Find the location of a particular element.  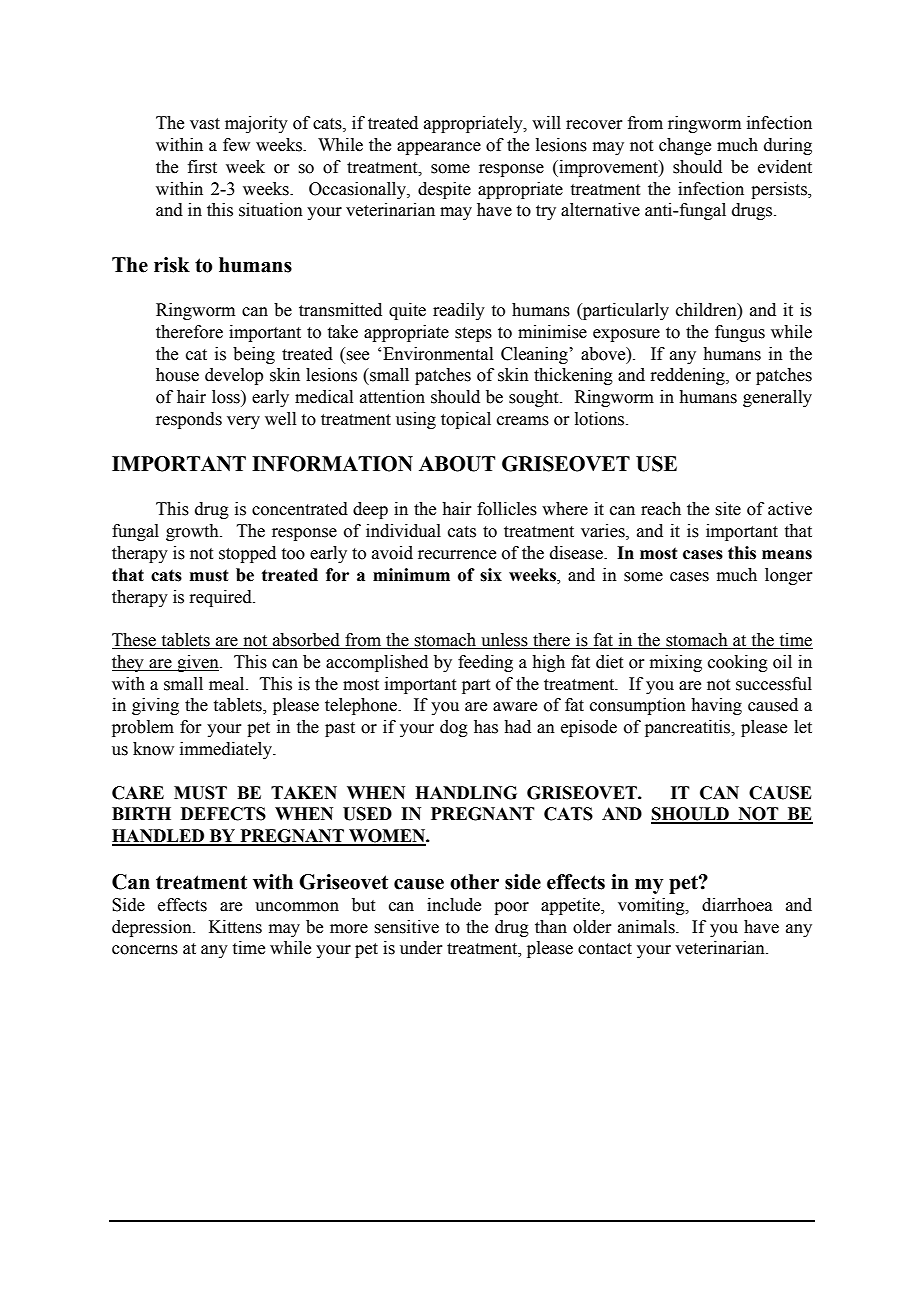

appearance is located at coordinates (439, 148).
